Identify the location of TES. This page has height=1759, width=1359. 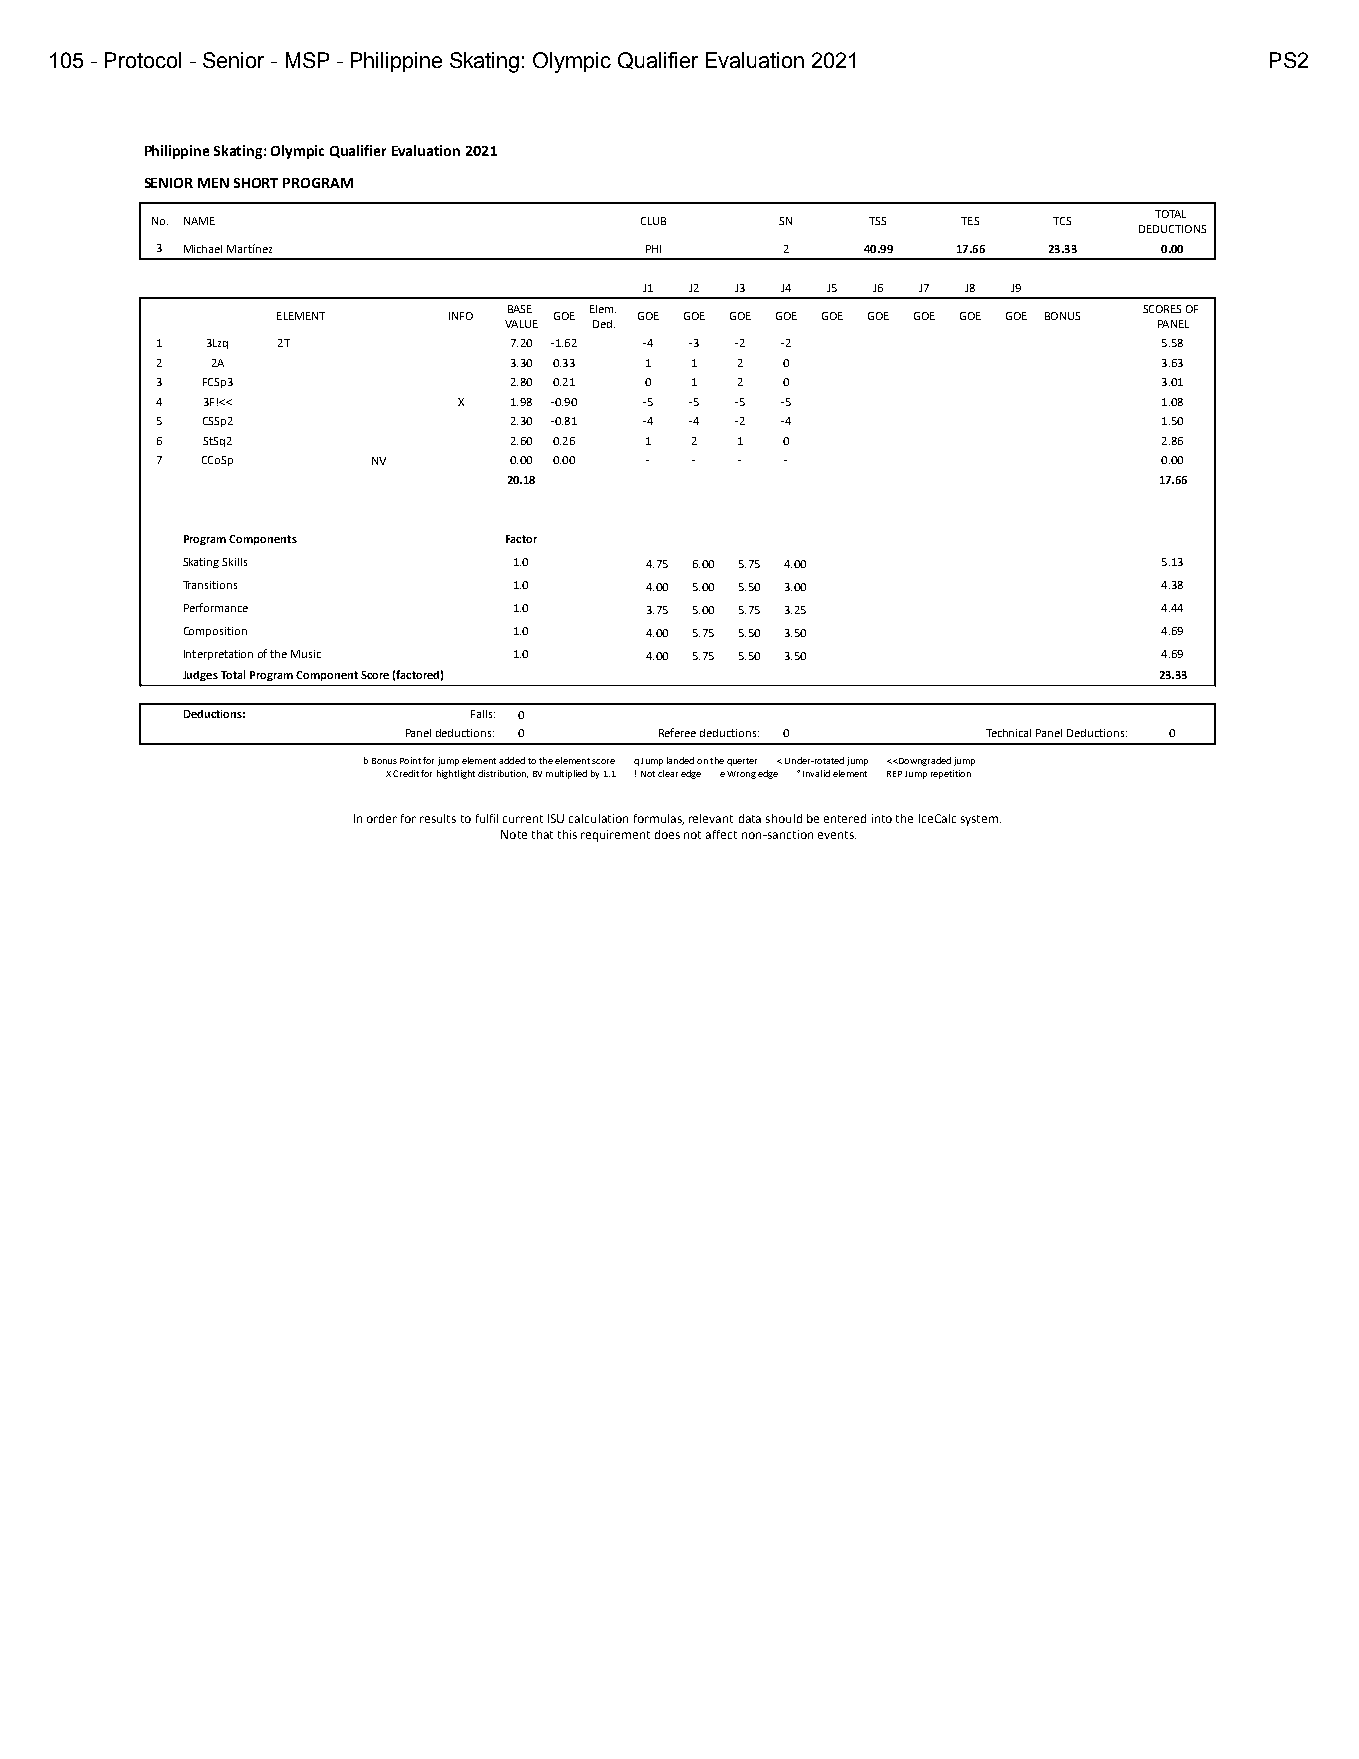
(970, 221).
